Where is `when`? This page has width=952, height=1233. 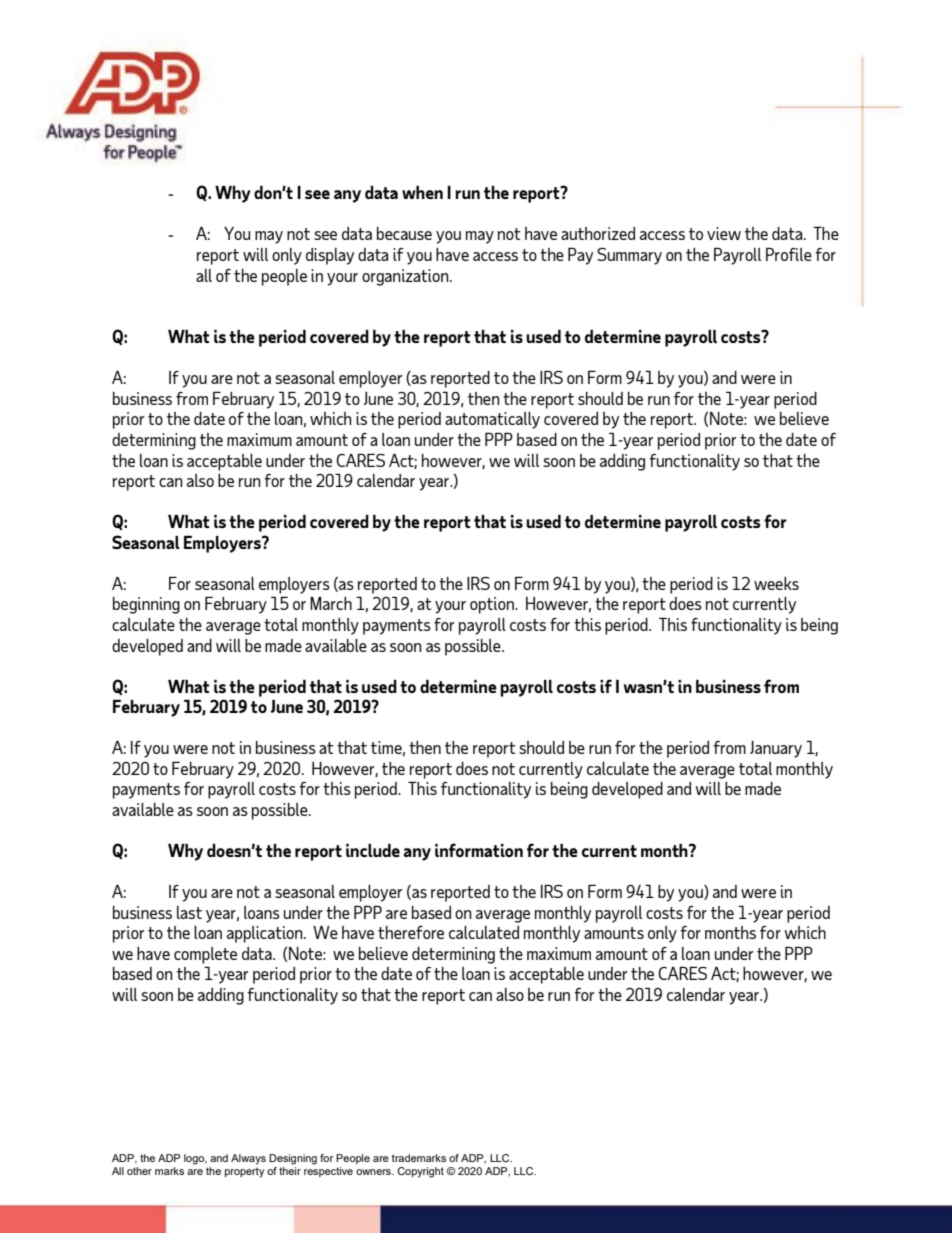
when is located at coordinates (422, 192).
